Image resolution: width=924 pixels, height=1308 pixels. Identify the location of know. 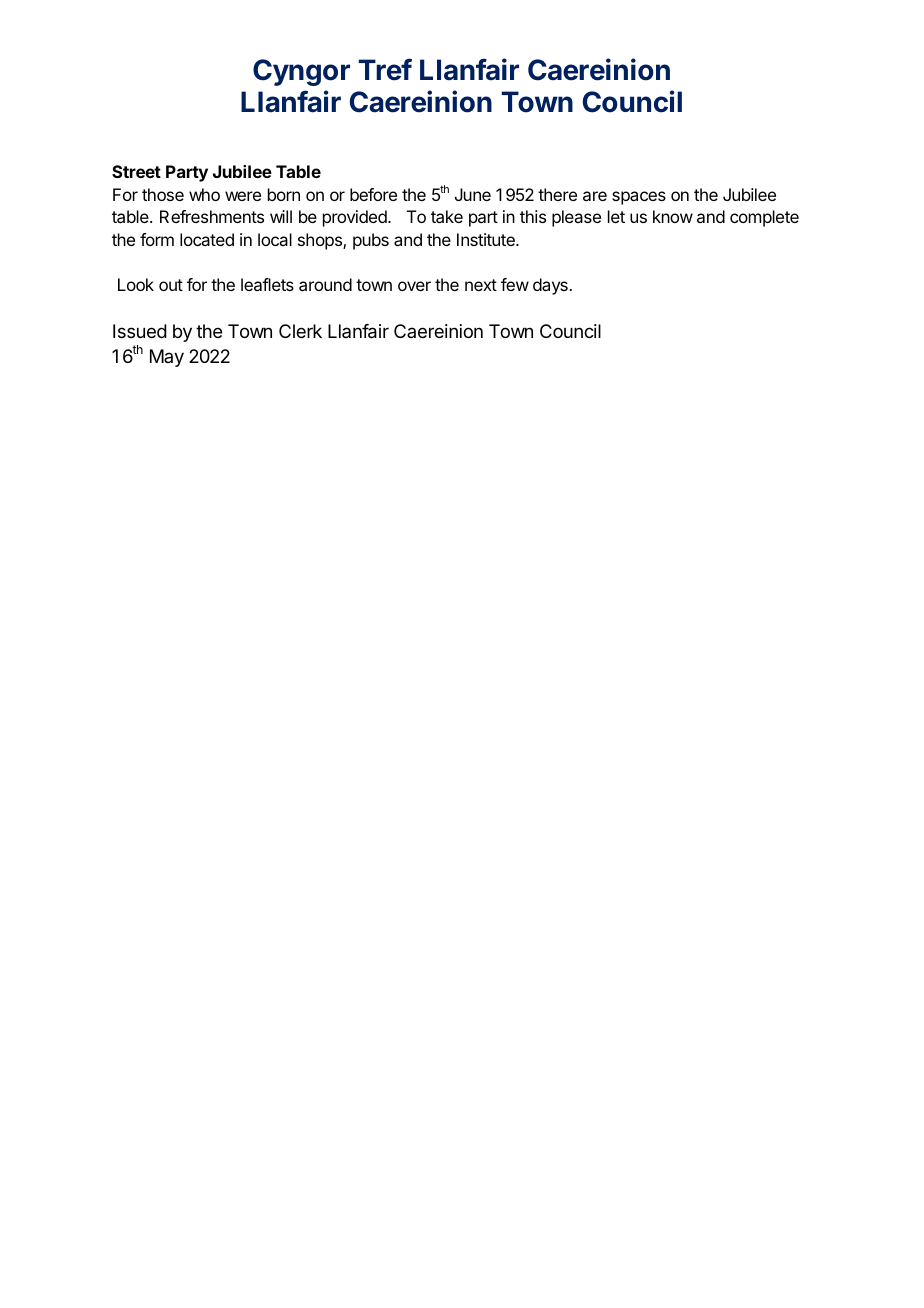
(673, 216).
